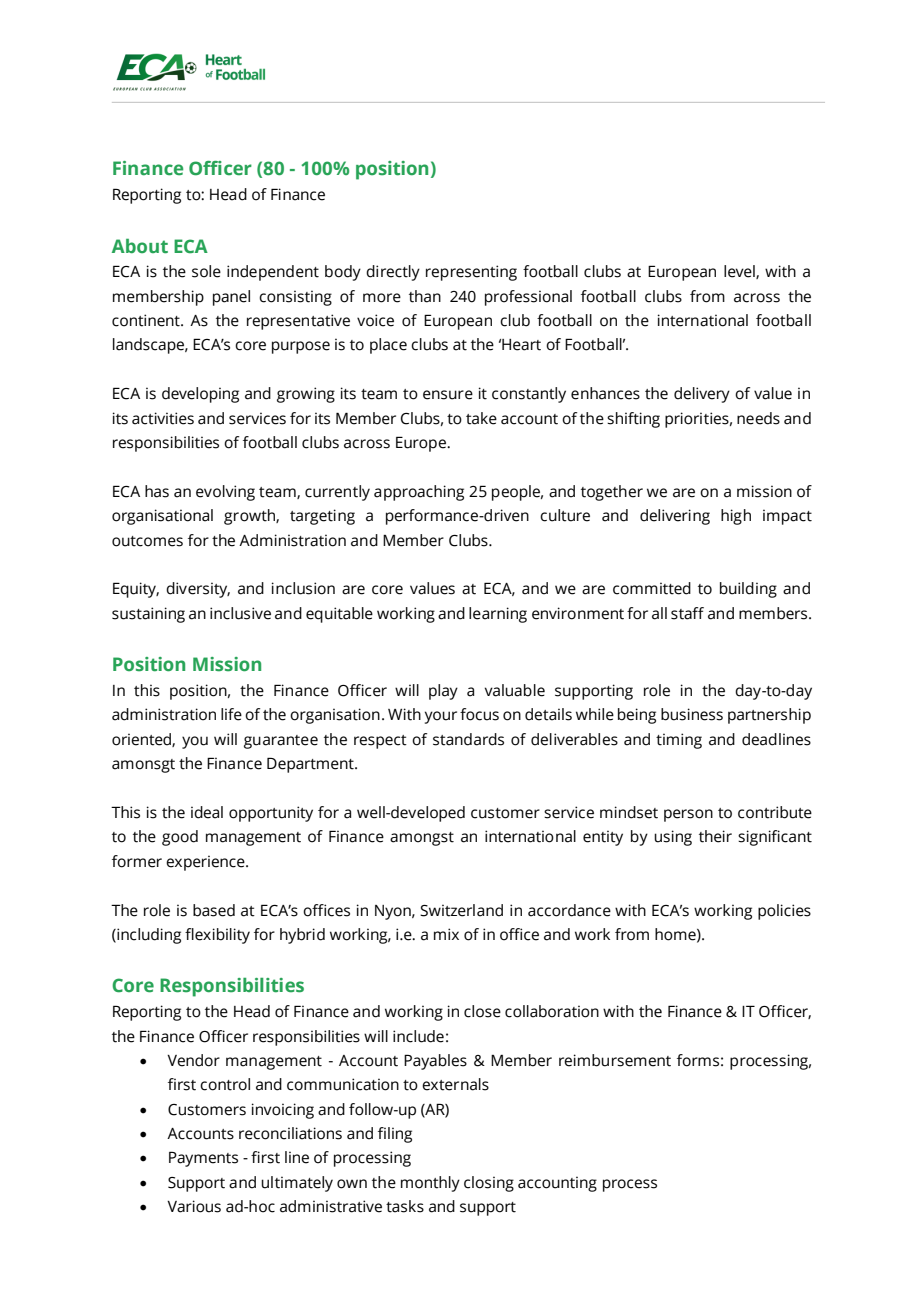 The width and height of the document is (924, 1308). What do you see at coordinates (225, 493) in the document?
I see `evolving` at bounding box center [225, 493].
